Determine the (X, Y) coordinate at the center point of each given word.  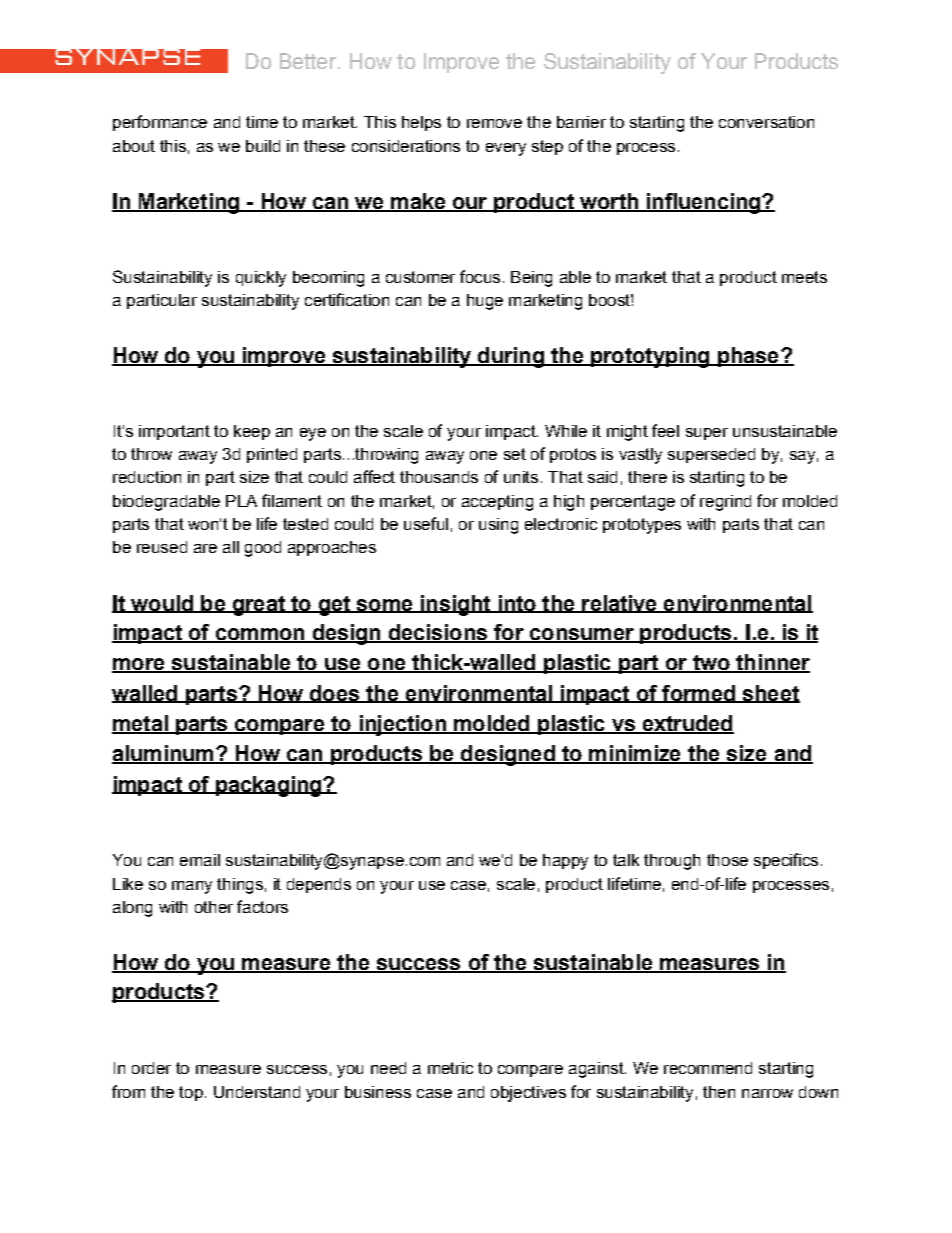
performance (160, 123)
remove (494, 123)
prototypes (642, 526)
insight (455, 605)
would (162, 604)
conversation (766, 122)
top (191, 1093)
